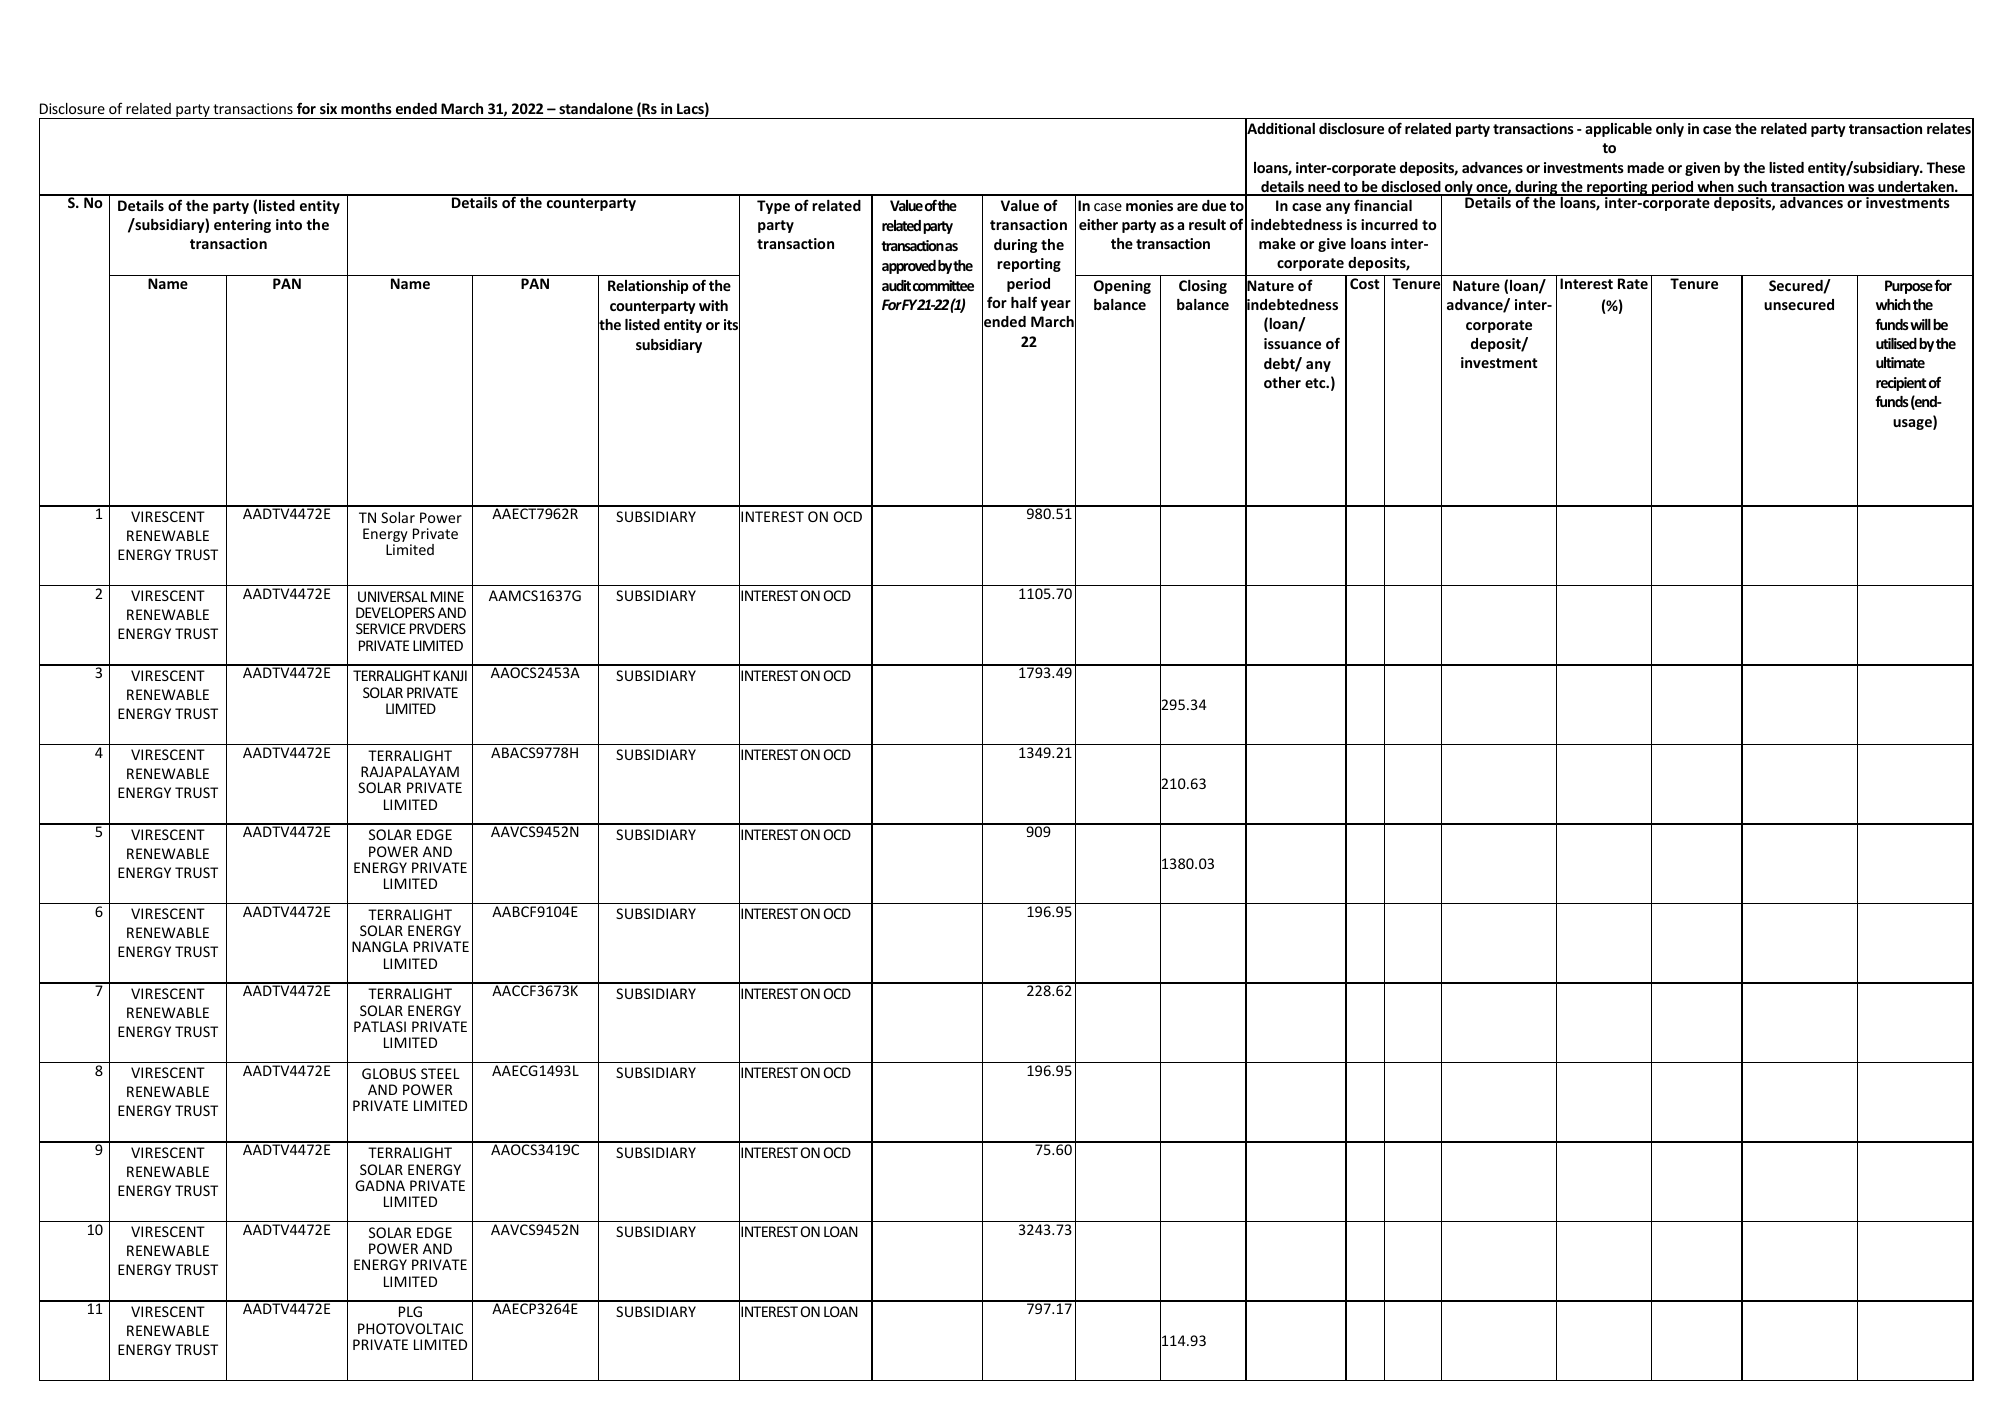  I want to click on DEVELOPERS, so click(395, 612).
